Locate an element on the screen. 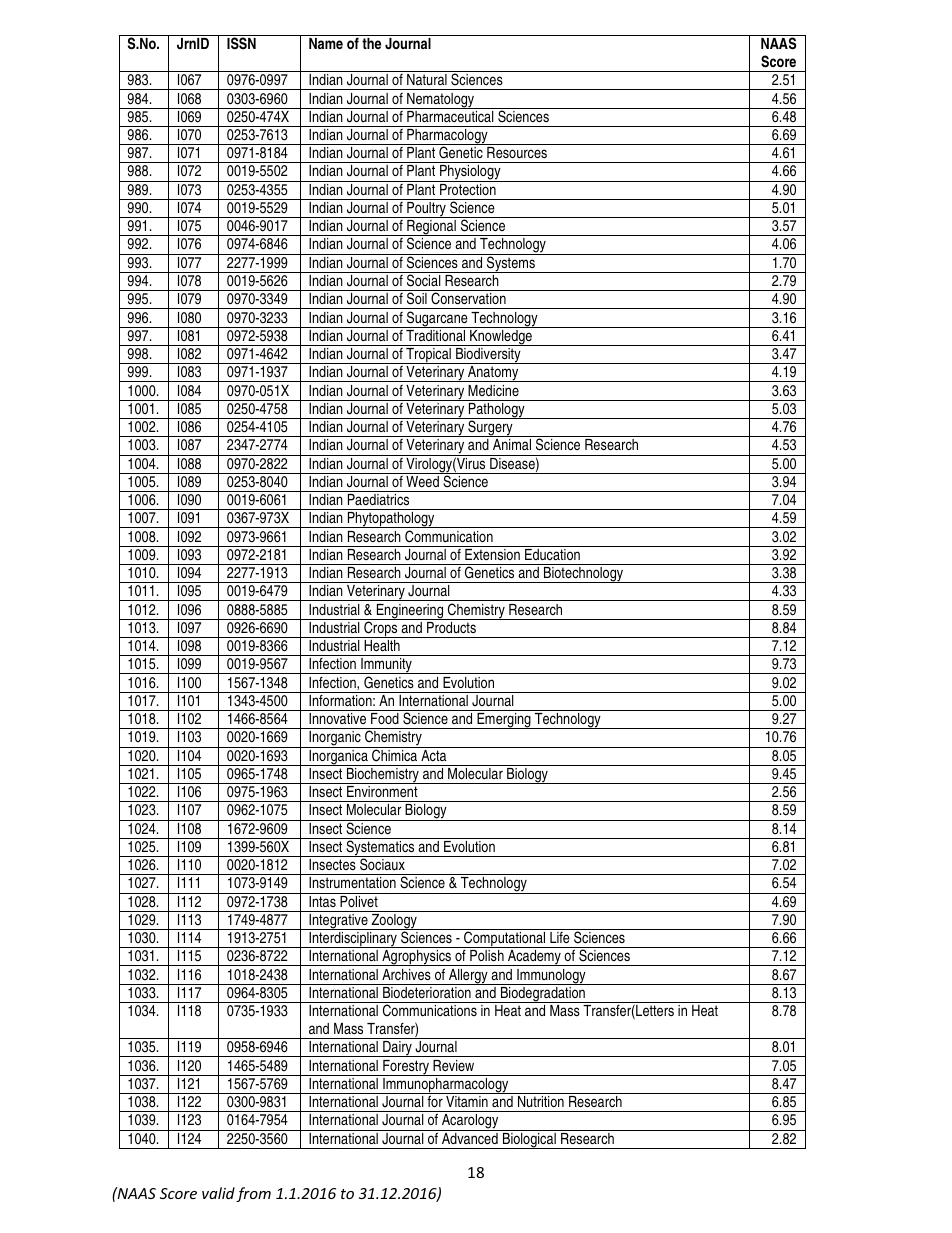  Emerging is located at coordinates (504, 721).
